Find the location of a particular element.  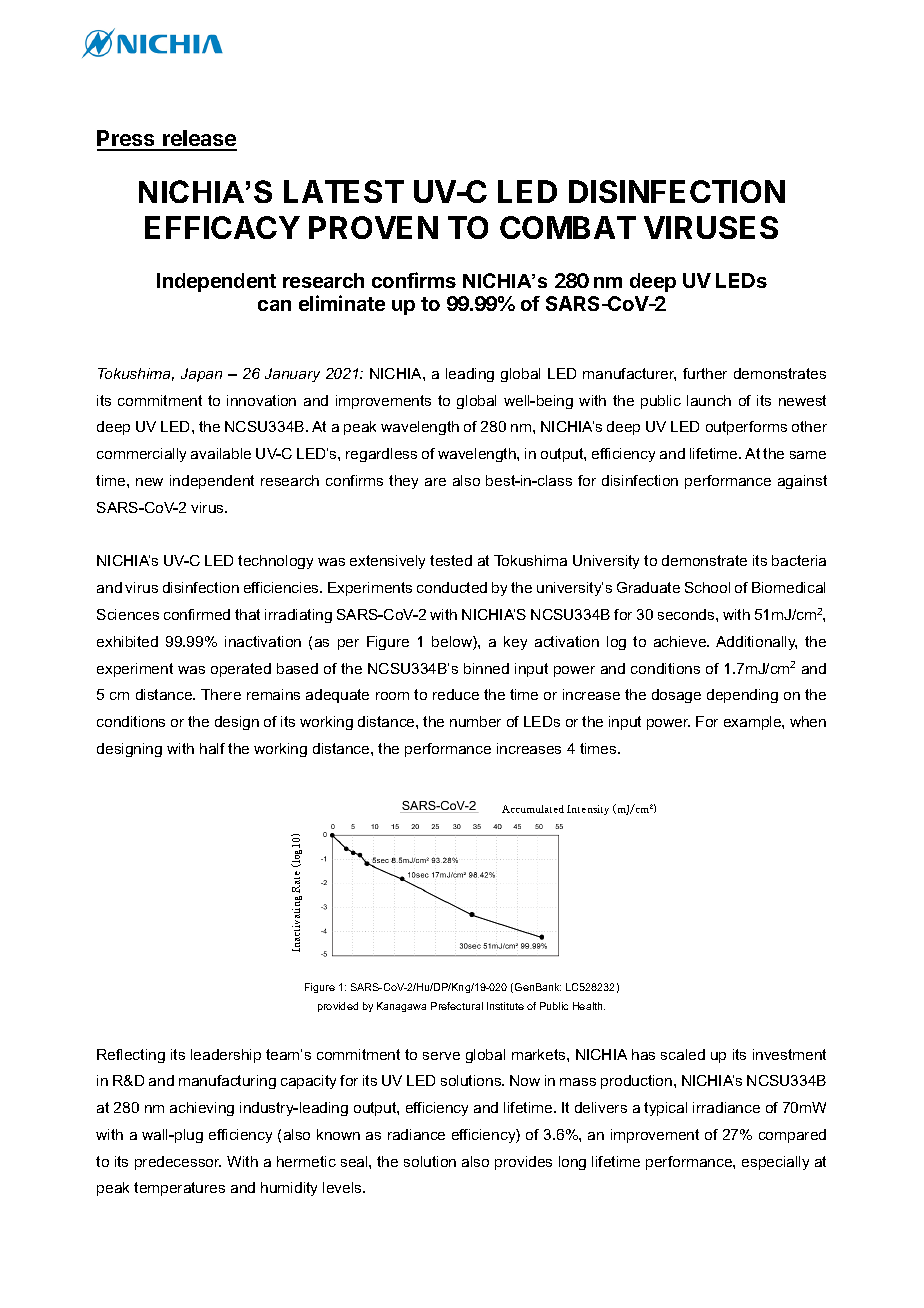

provided is located at coordinates (338, 1007).
